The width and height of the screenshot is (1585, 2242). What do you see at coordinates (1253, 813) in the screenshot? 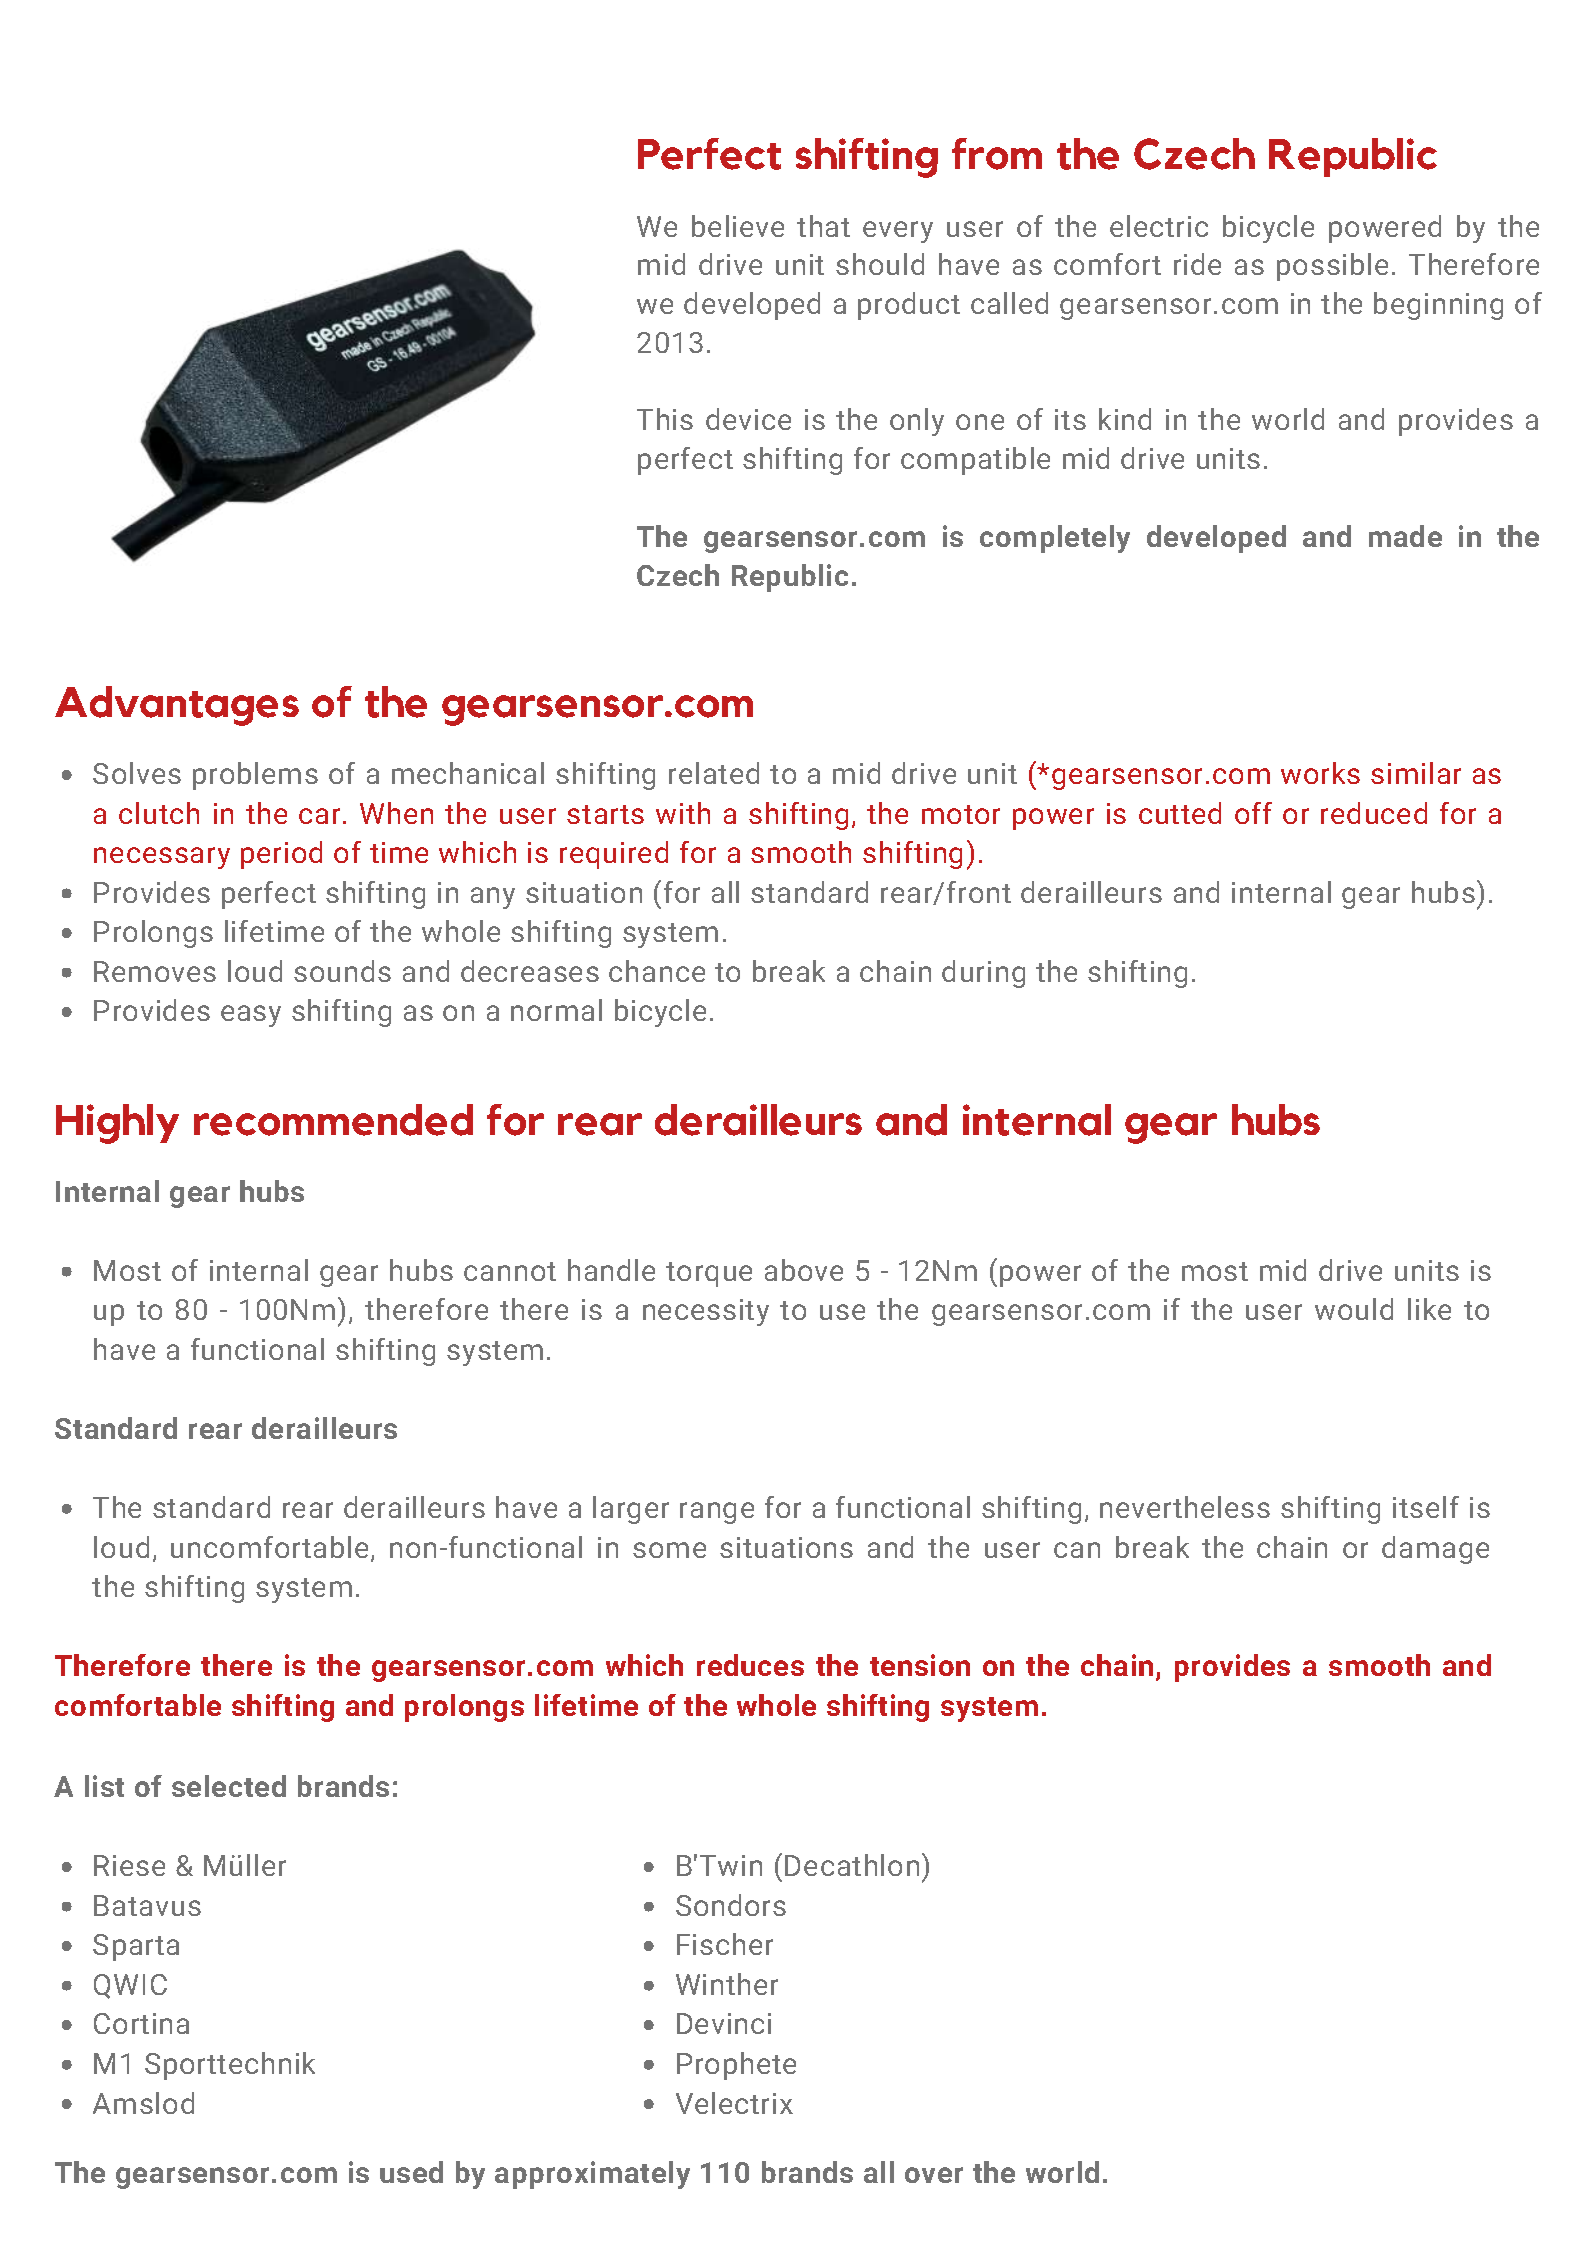
I see `off` at bounding box center [1253, 813].
